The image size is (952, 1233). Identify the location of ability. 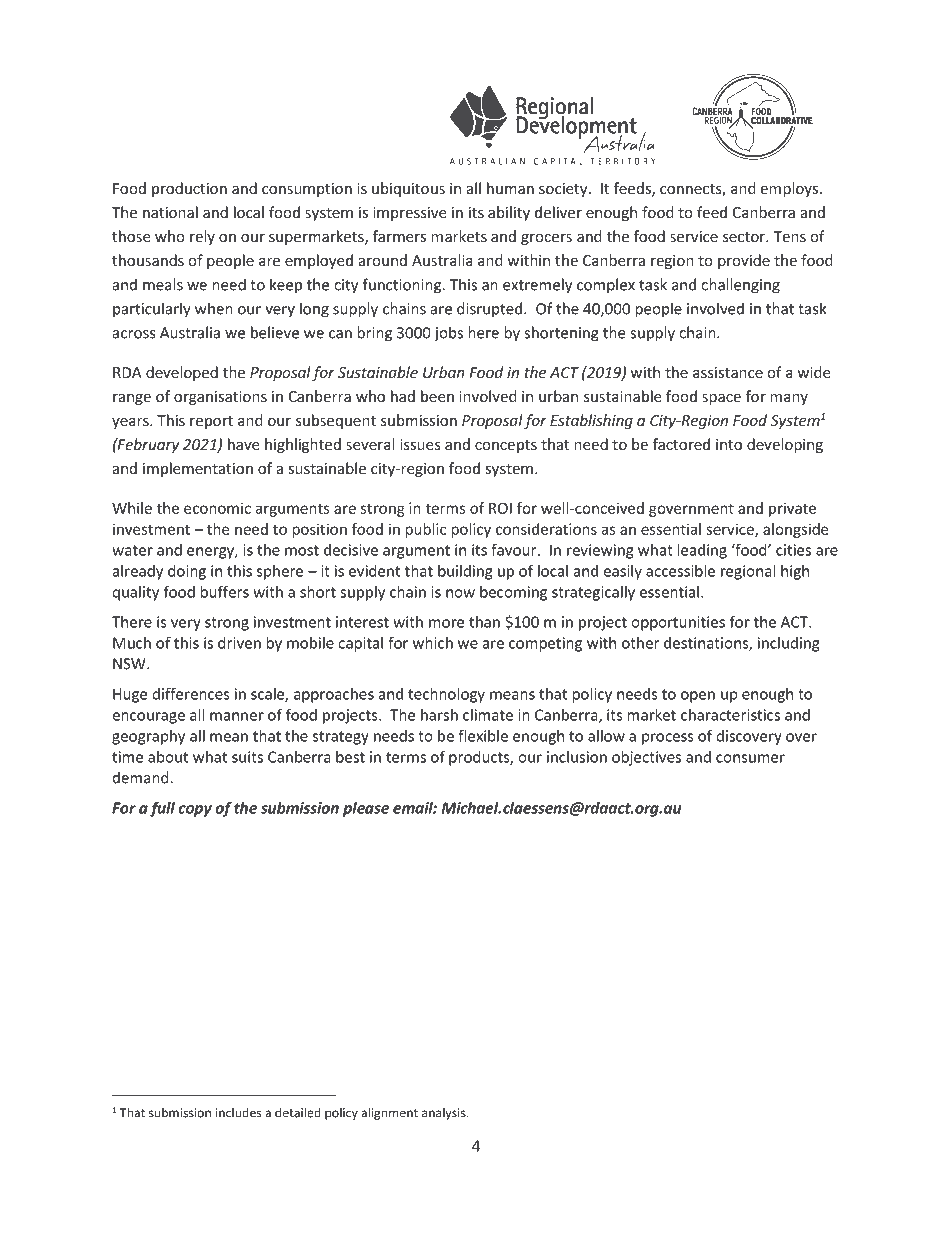
(509, 213).
